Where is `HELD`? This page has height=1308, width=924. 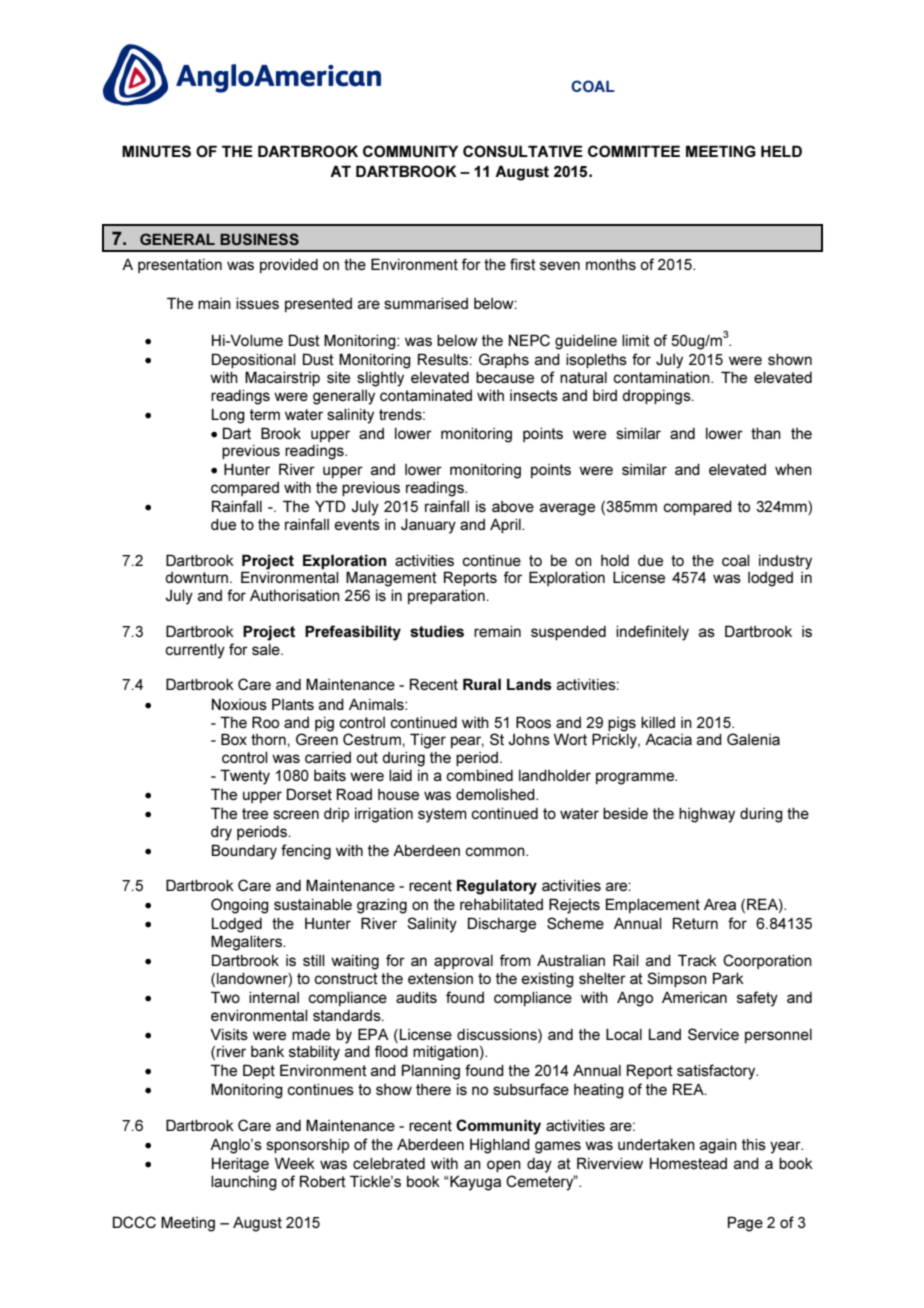 HELD is located at coordinates (781, 151).
